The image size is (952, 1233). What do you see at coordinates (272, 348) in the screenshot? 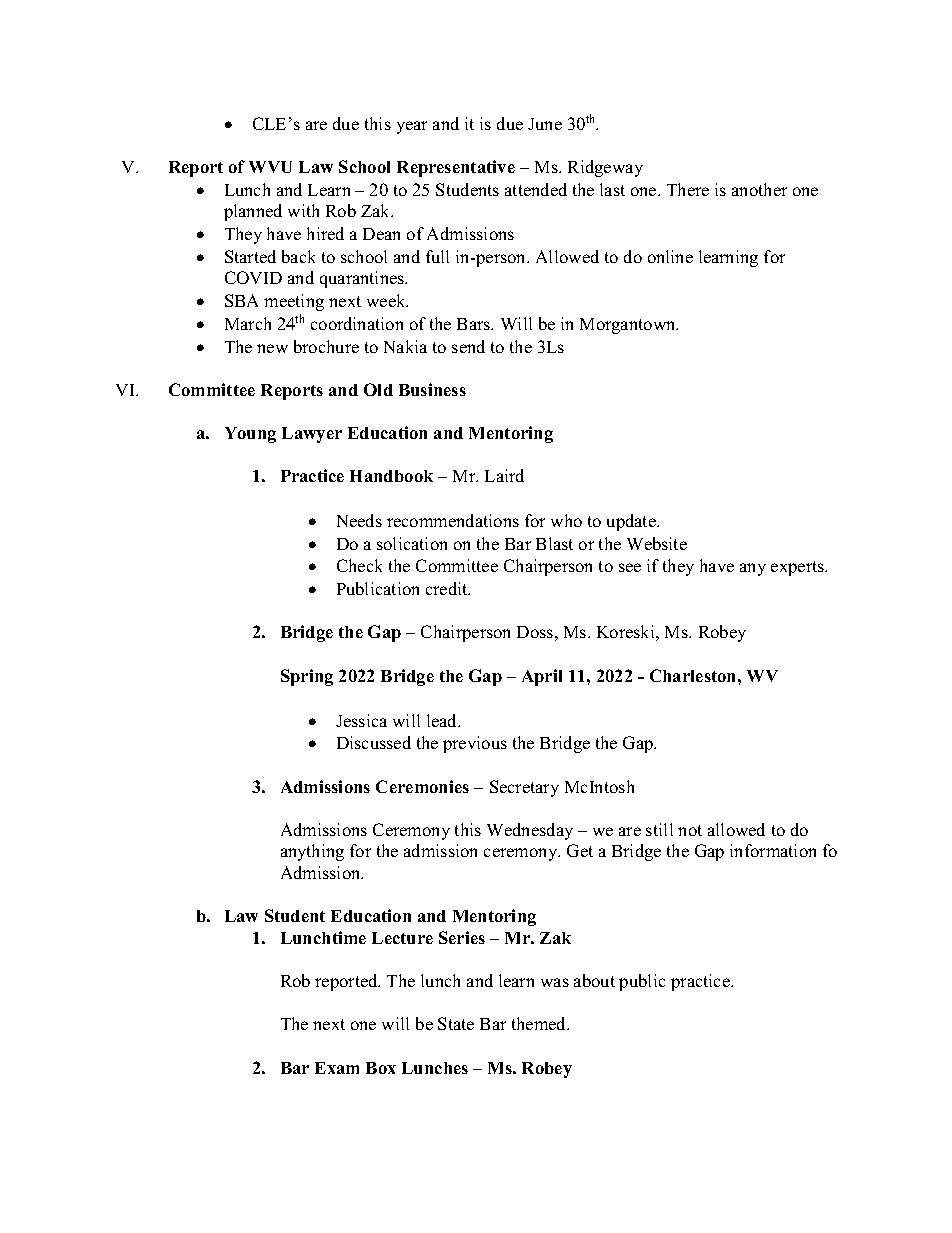
I see `new` at bounding box center [272, 348].
